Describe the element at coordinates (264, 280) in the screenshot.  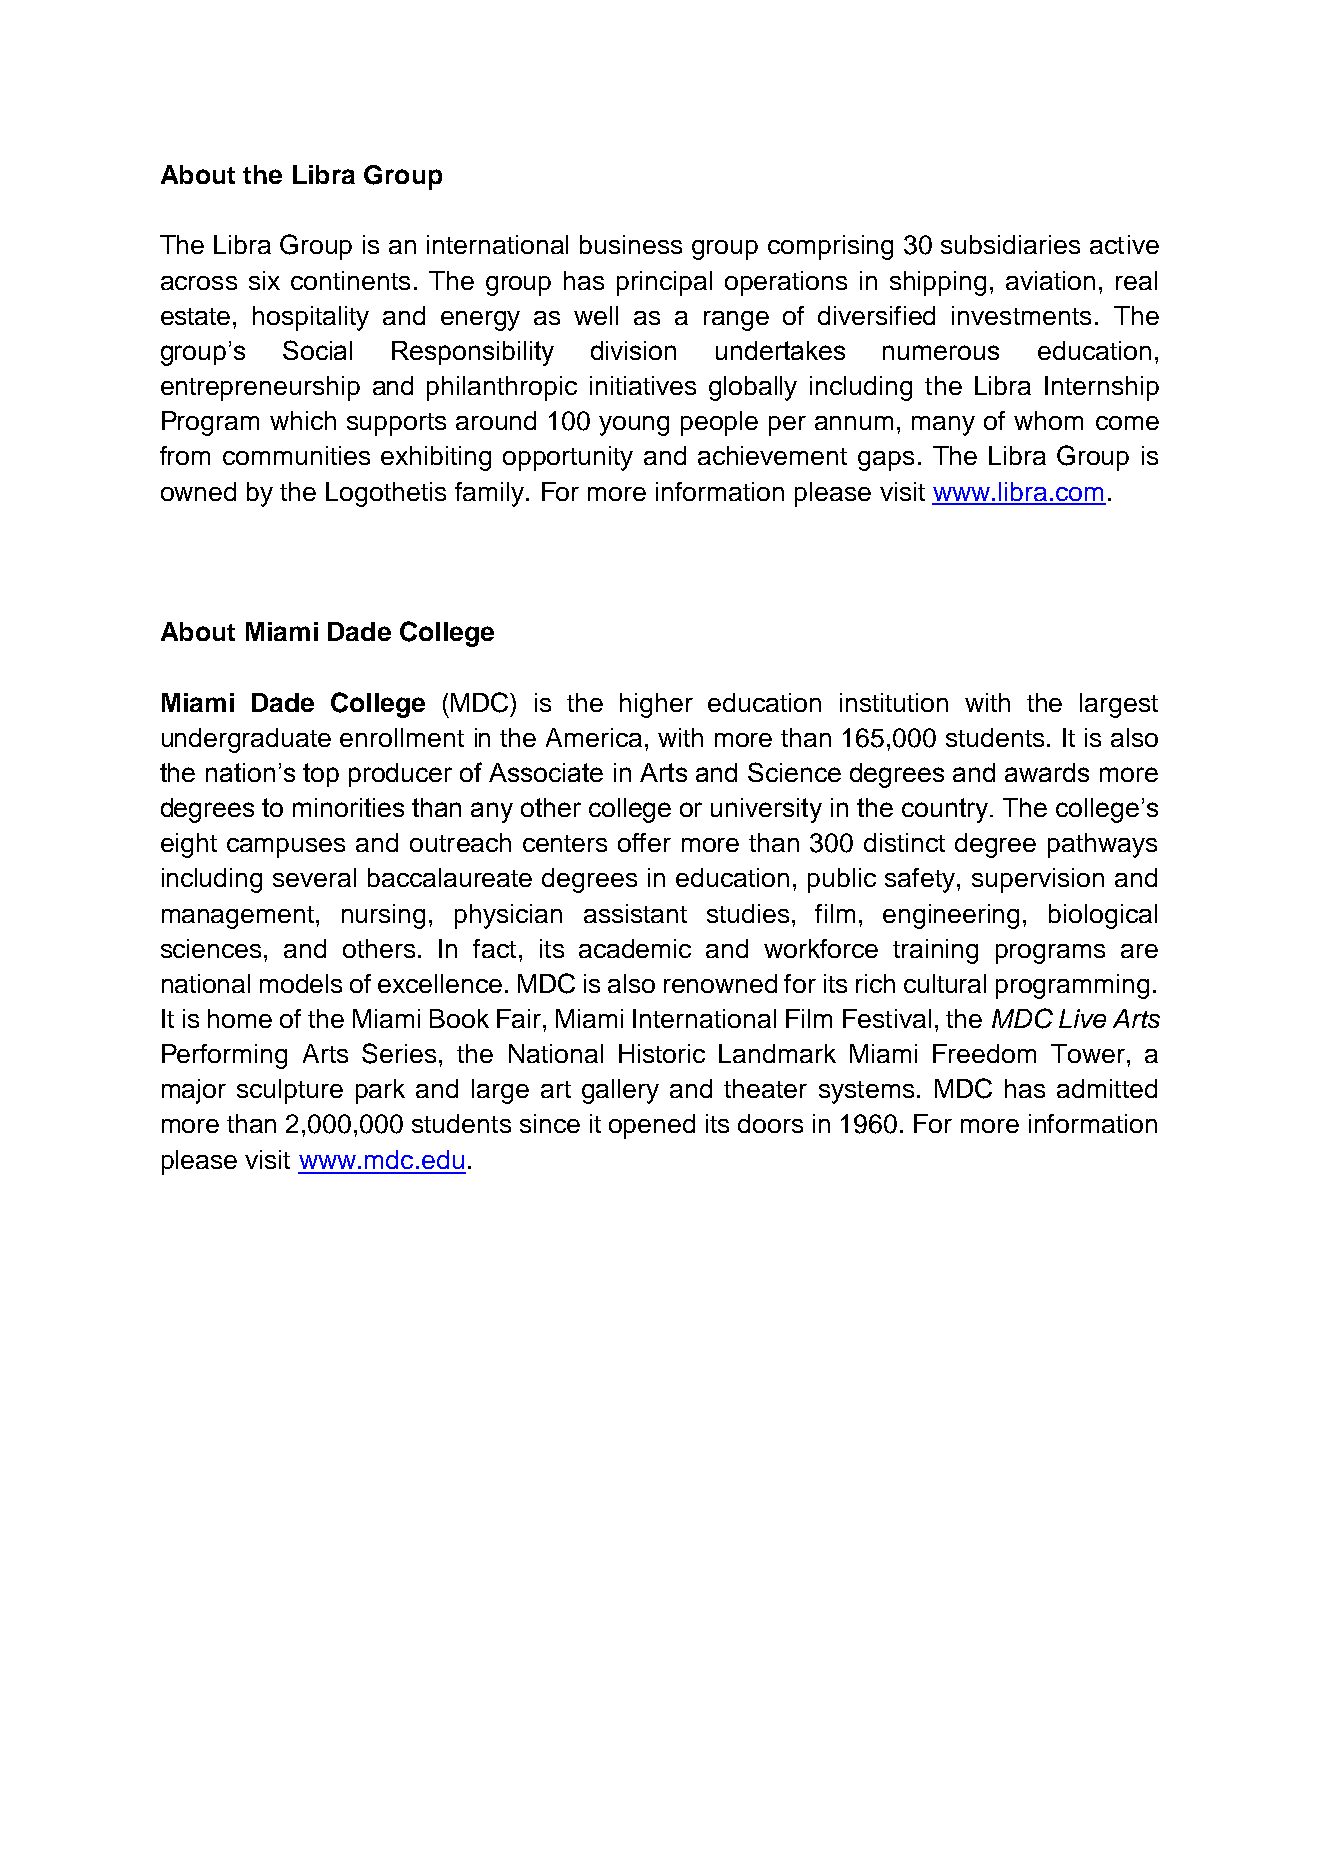
I see `six` at that location.
